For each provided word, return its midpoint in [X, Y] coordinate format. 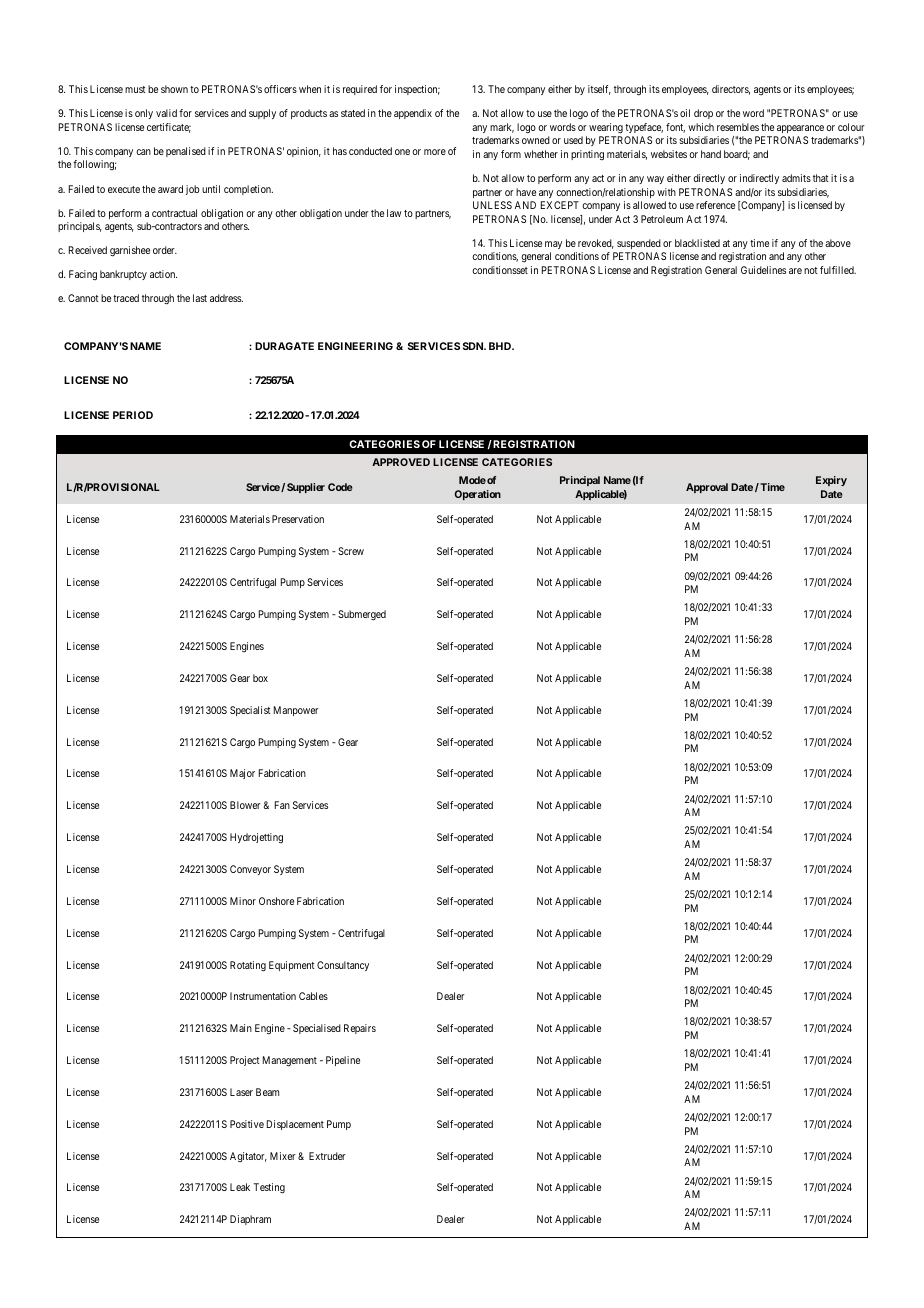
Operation [477, 495]
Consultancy [343, 966]
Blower [245, 805]
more [435, 152]
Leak [240, 1187]
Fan [282, 805]
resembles [738, 127]
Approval [707, 488]
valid [166, 113]
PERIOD [133, 415]
